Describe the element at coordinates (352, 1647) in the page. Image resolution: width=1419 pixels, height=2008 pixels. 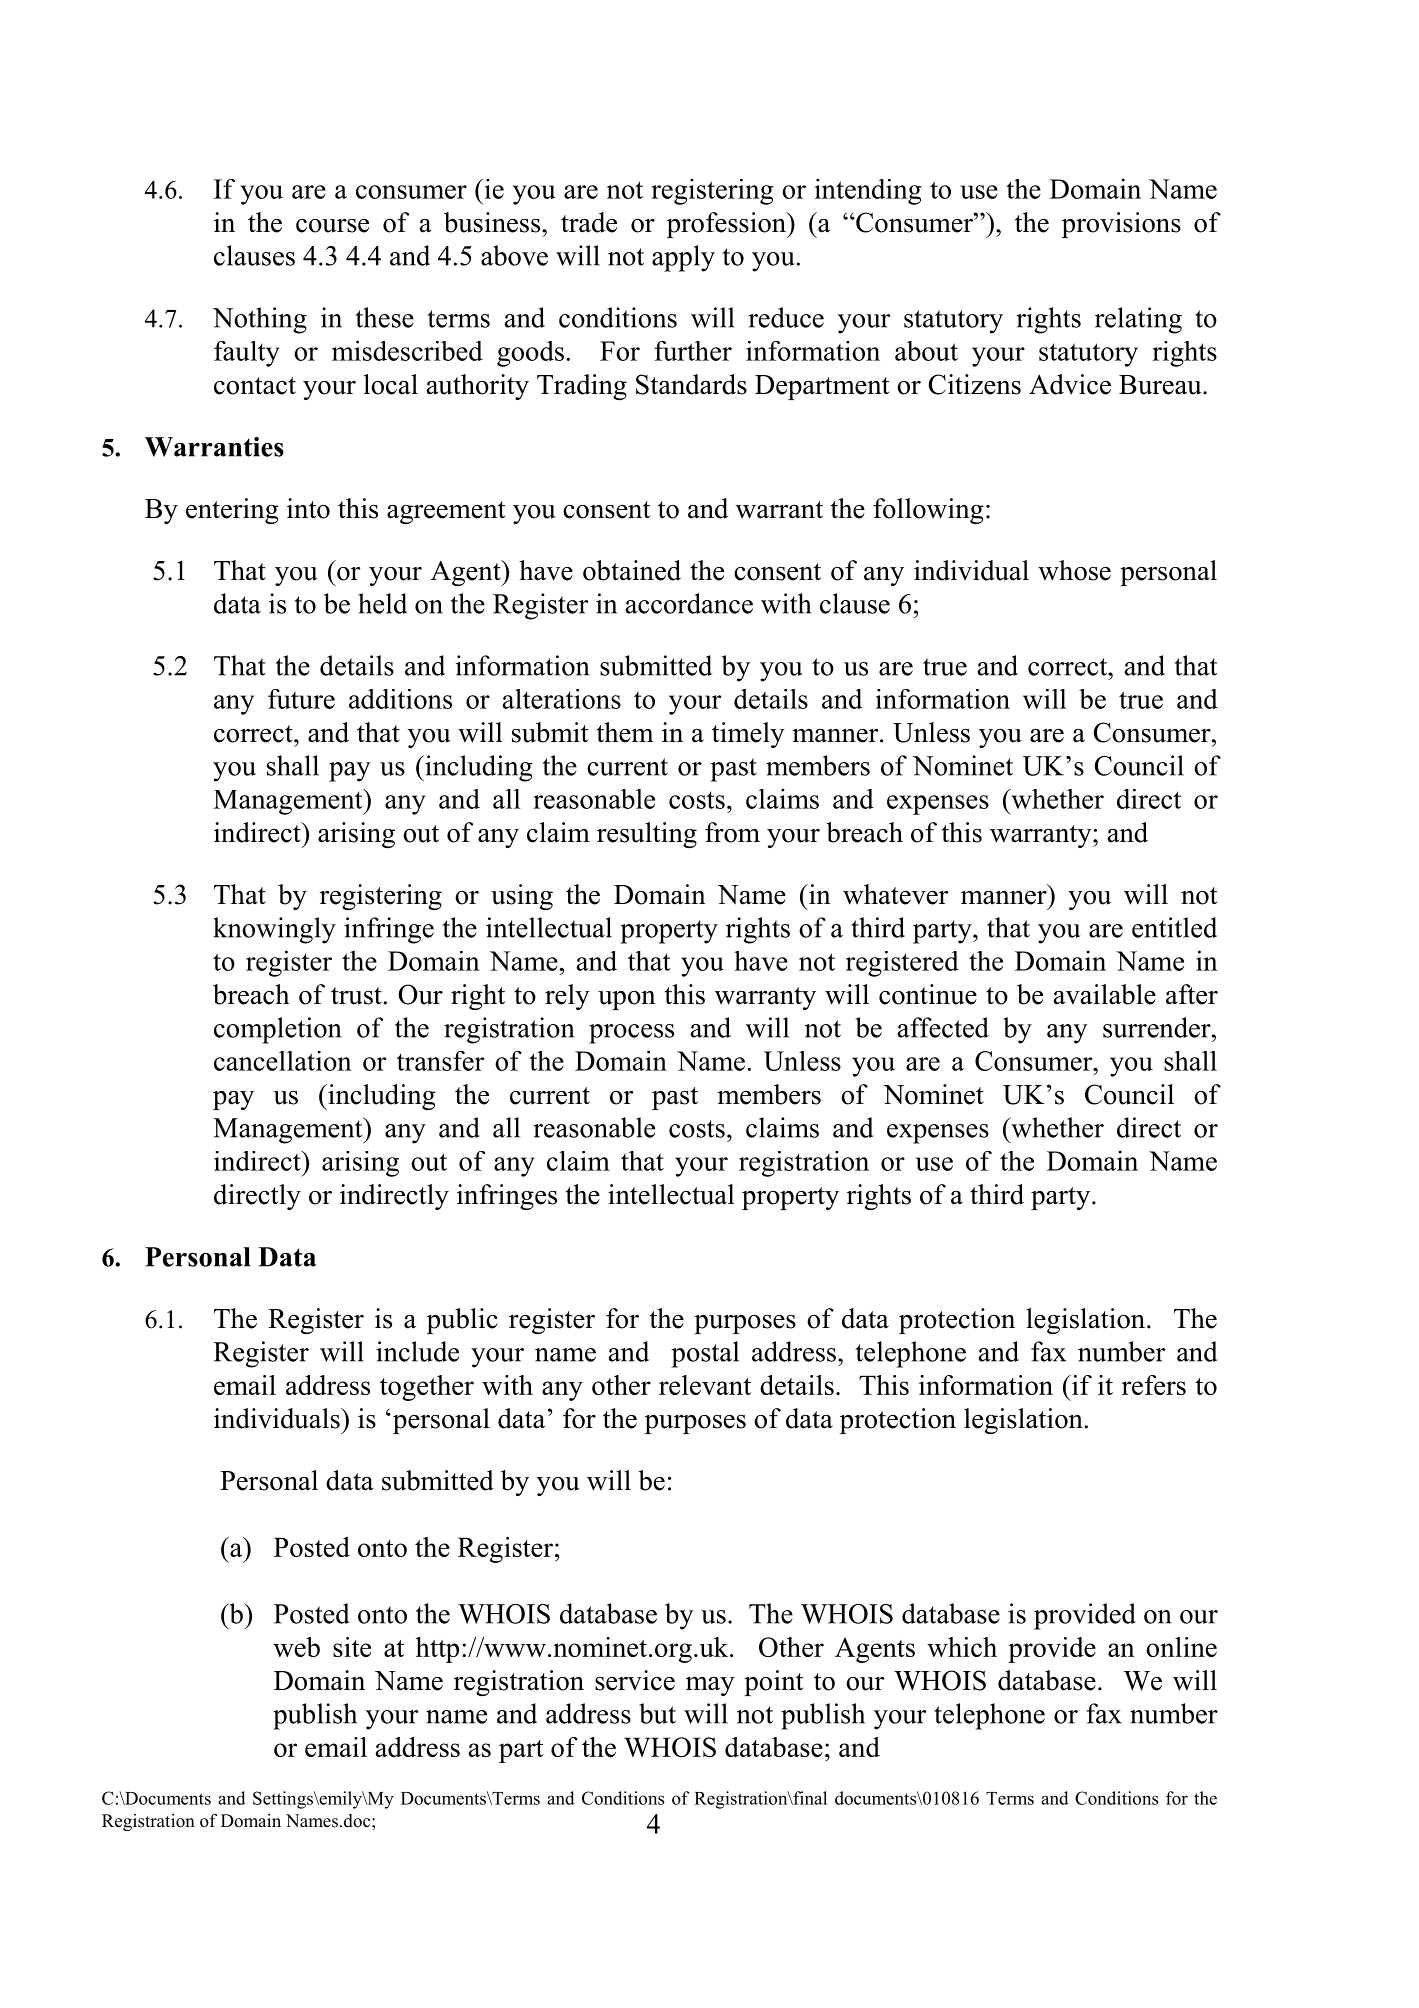
I see `site` at that location.
